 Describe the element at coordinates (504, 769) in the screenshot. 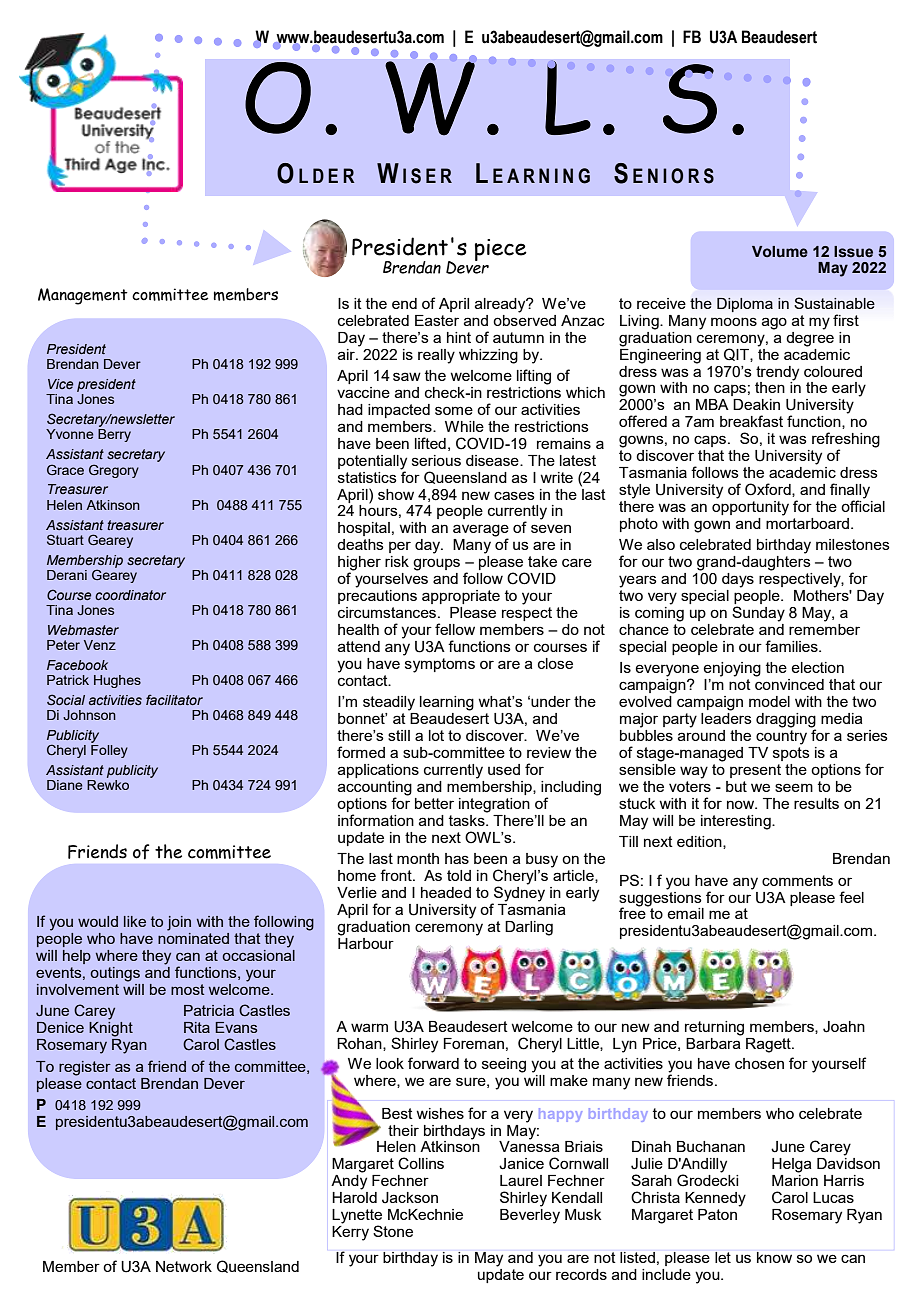

I see `used` at that location.
